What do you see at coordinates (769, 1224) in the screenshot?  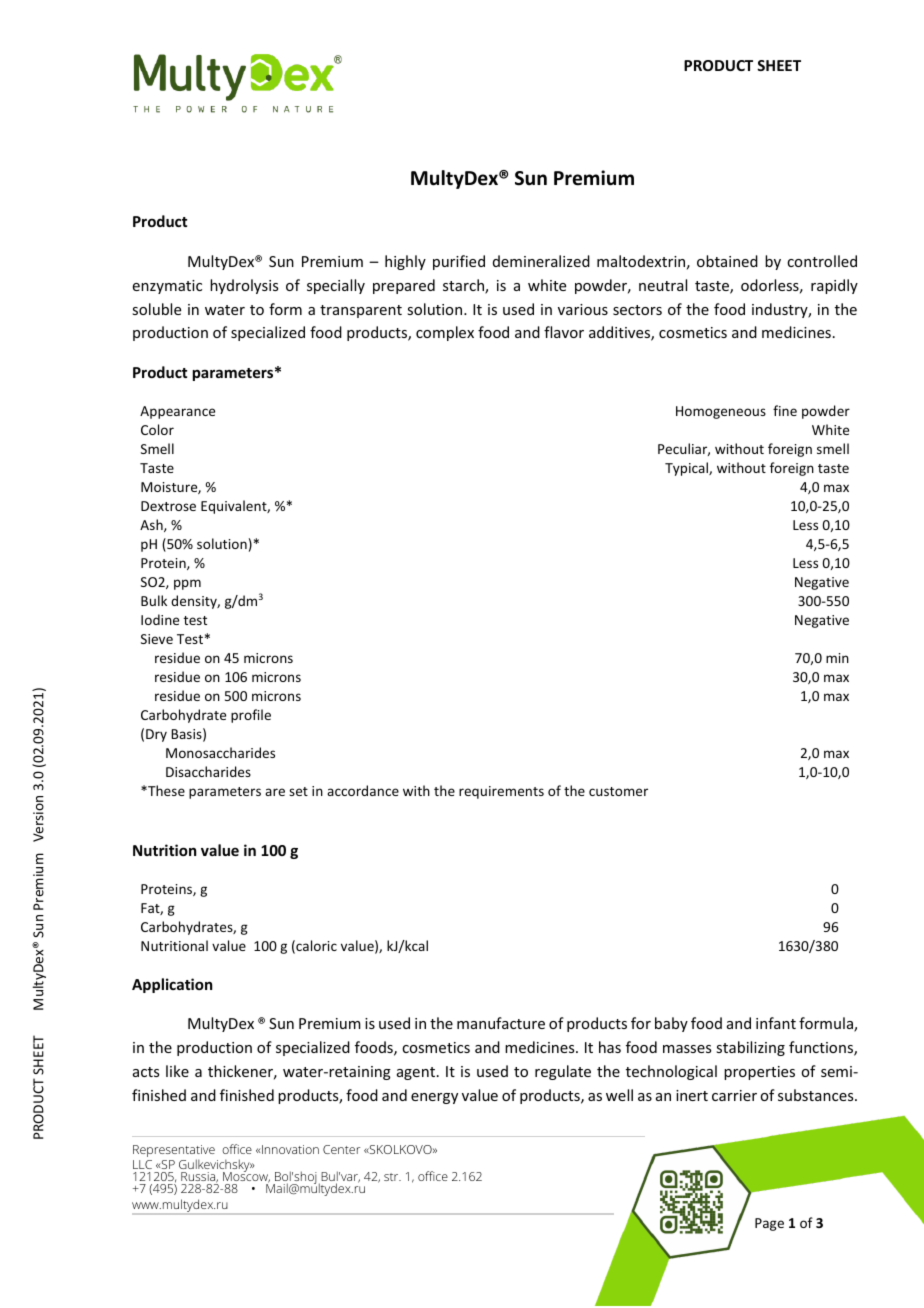 I see `Page` at bounding box center [769, 1224].
